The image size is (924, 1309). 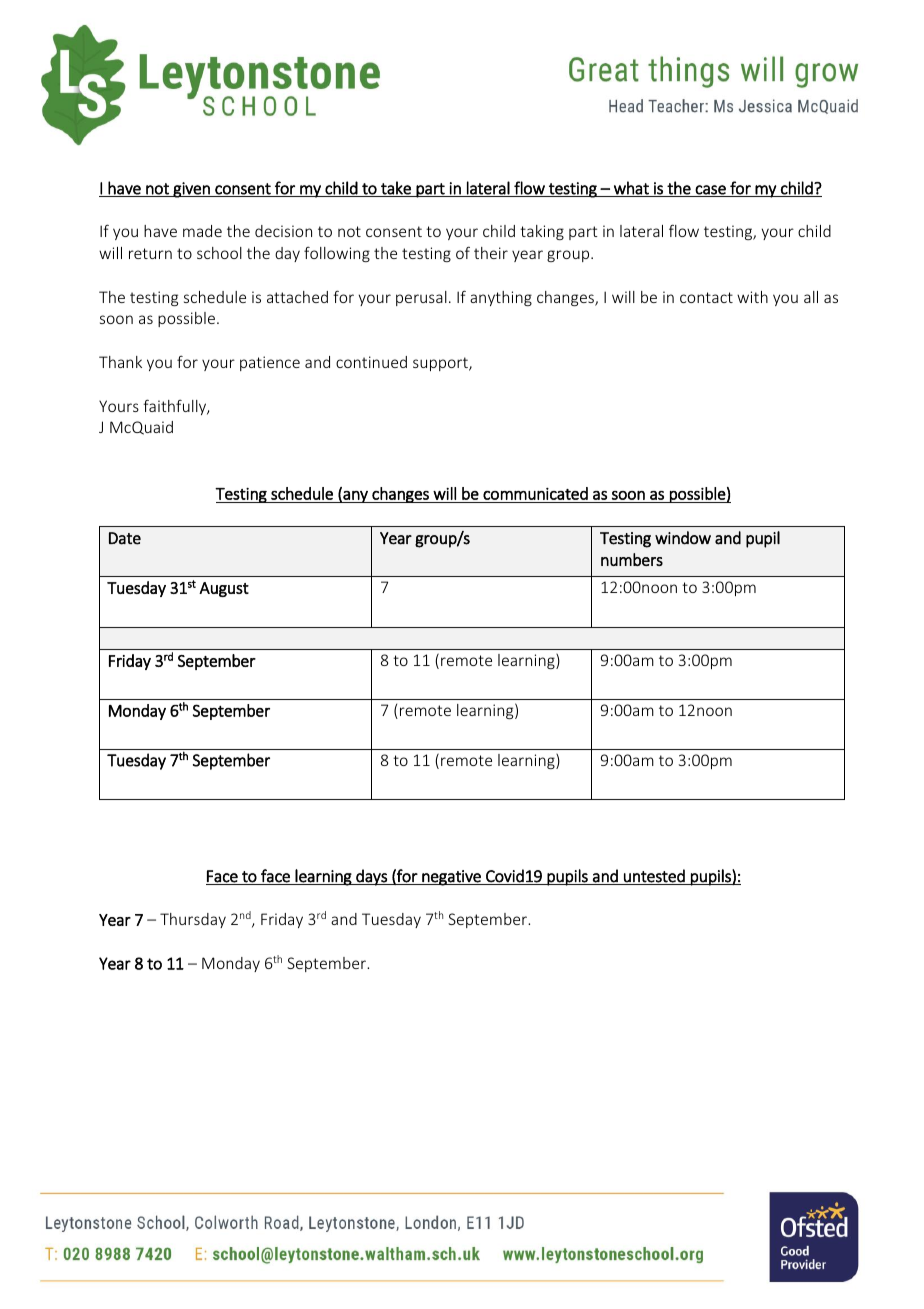 I want to click on days, so click(x=371, y=877).
